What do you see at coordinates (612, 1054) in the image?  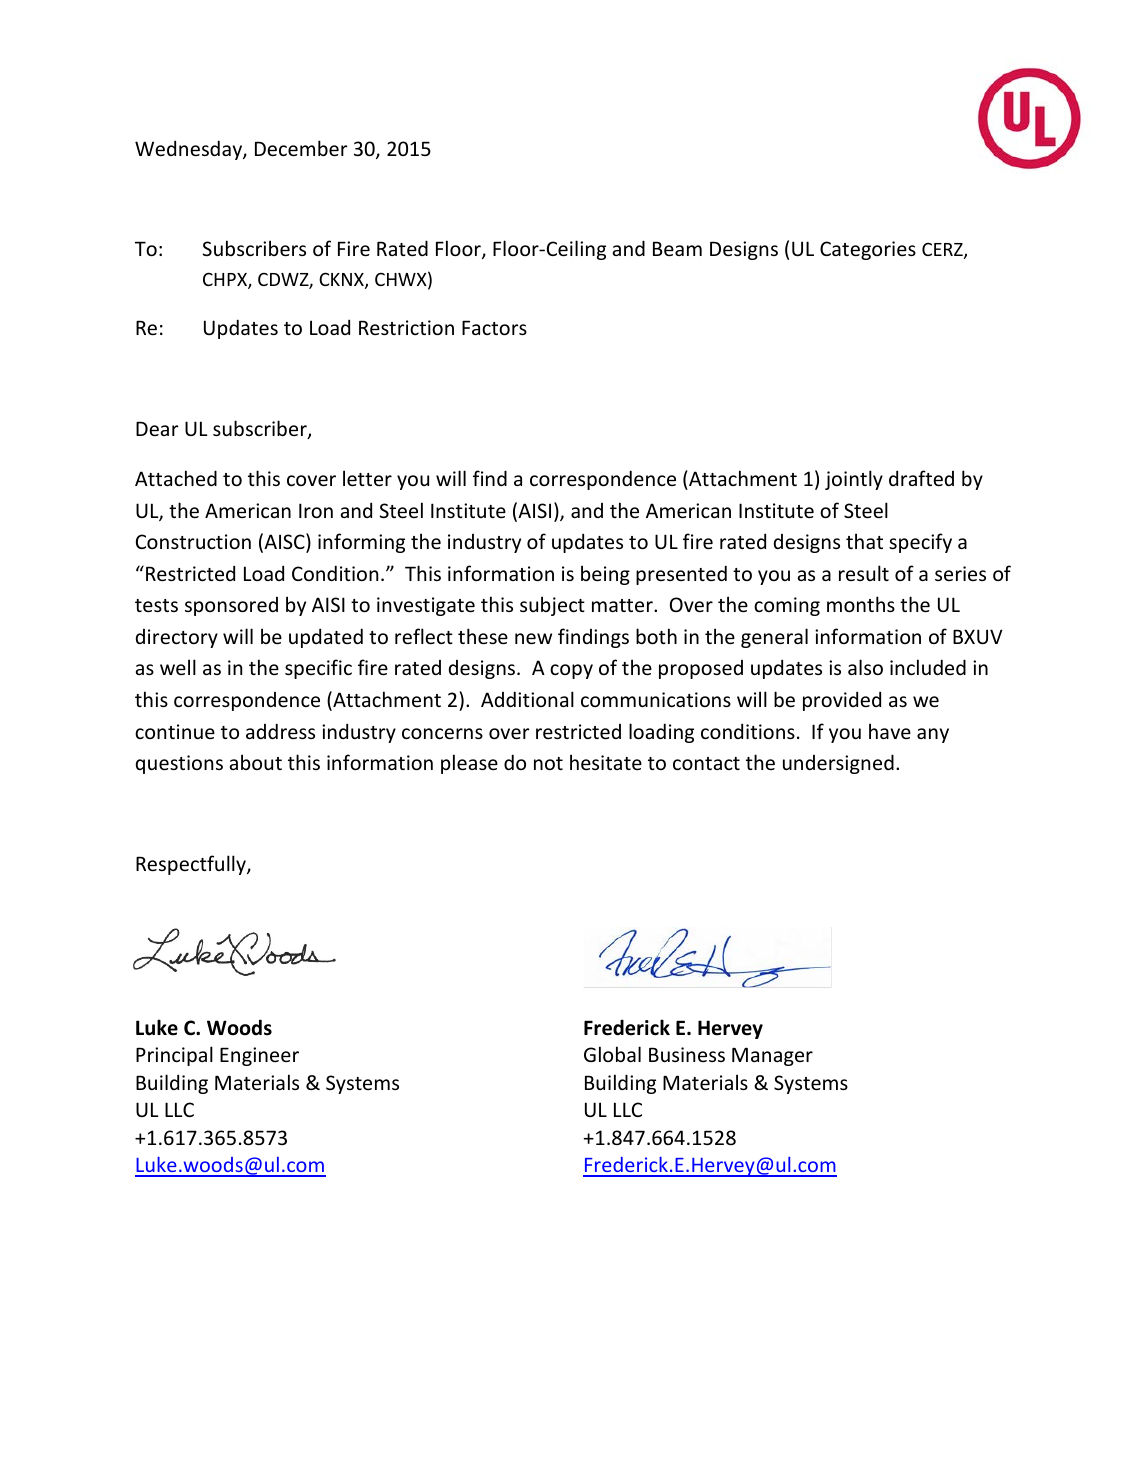 I see `Global` at bounding box center [612, 1054].
